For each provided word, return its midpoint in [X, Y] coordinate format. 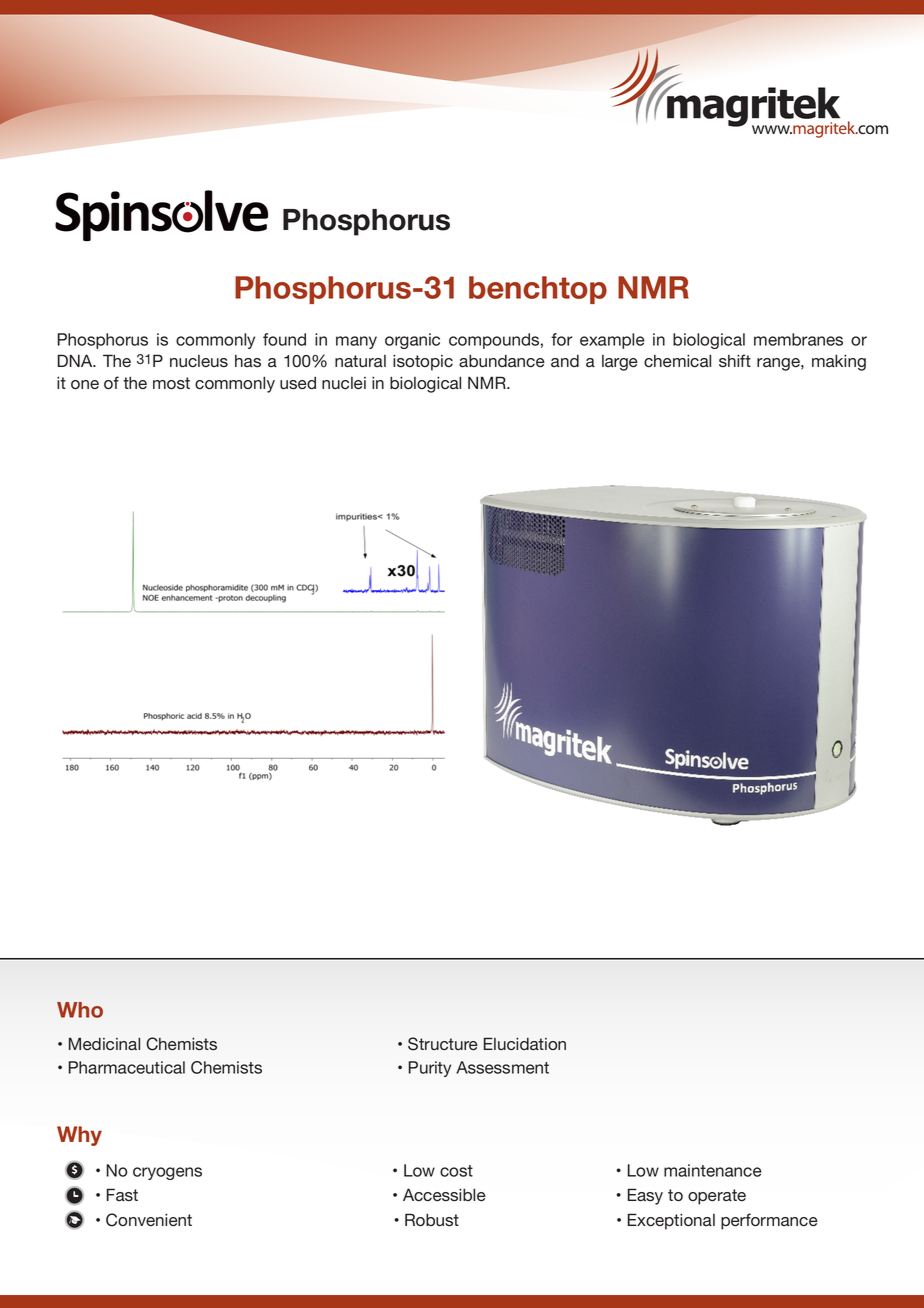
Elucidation [525, 1043]
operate [717, 1197]
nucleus [199, 361]
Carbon [336, 221]
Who [80, 1010]
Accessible [444, 1195]
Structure [443, 1044]
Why [79, 1136]
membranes [798, 339]
